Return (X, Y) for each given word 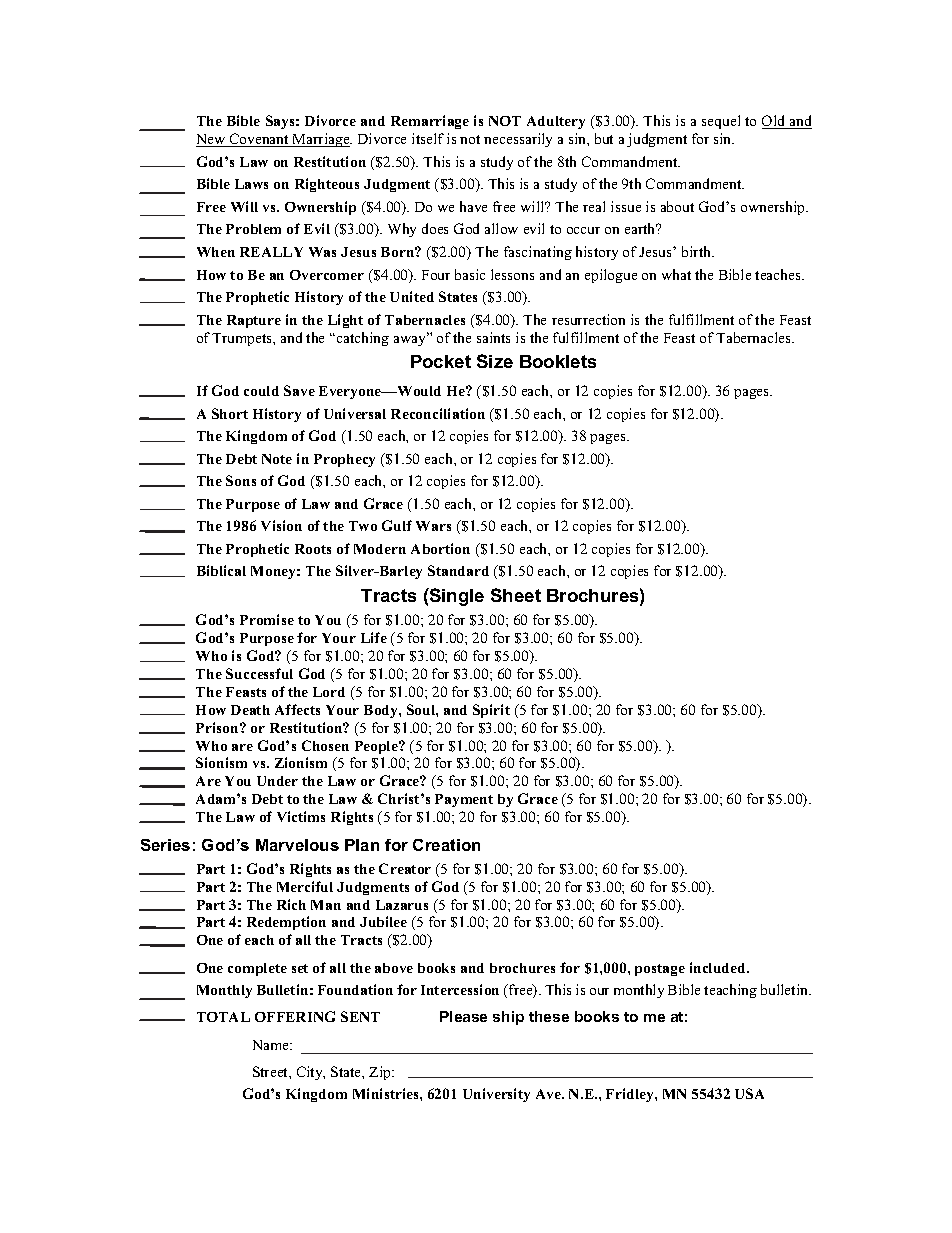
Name (272, 1045)
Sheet (516, 595)
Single (456, 597)
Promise (267, 619)
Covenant (259, 140)
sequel (721, 122)
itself (428, 138)
